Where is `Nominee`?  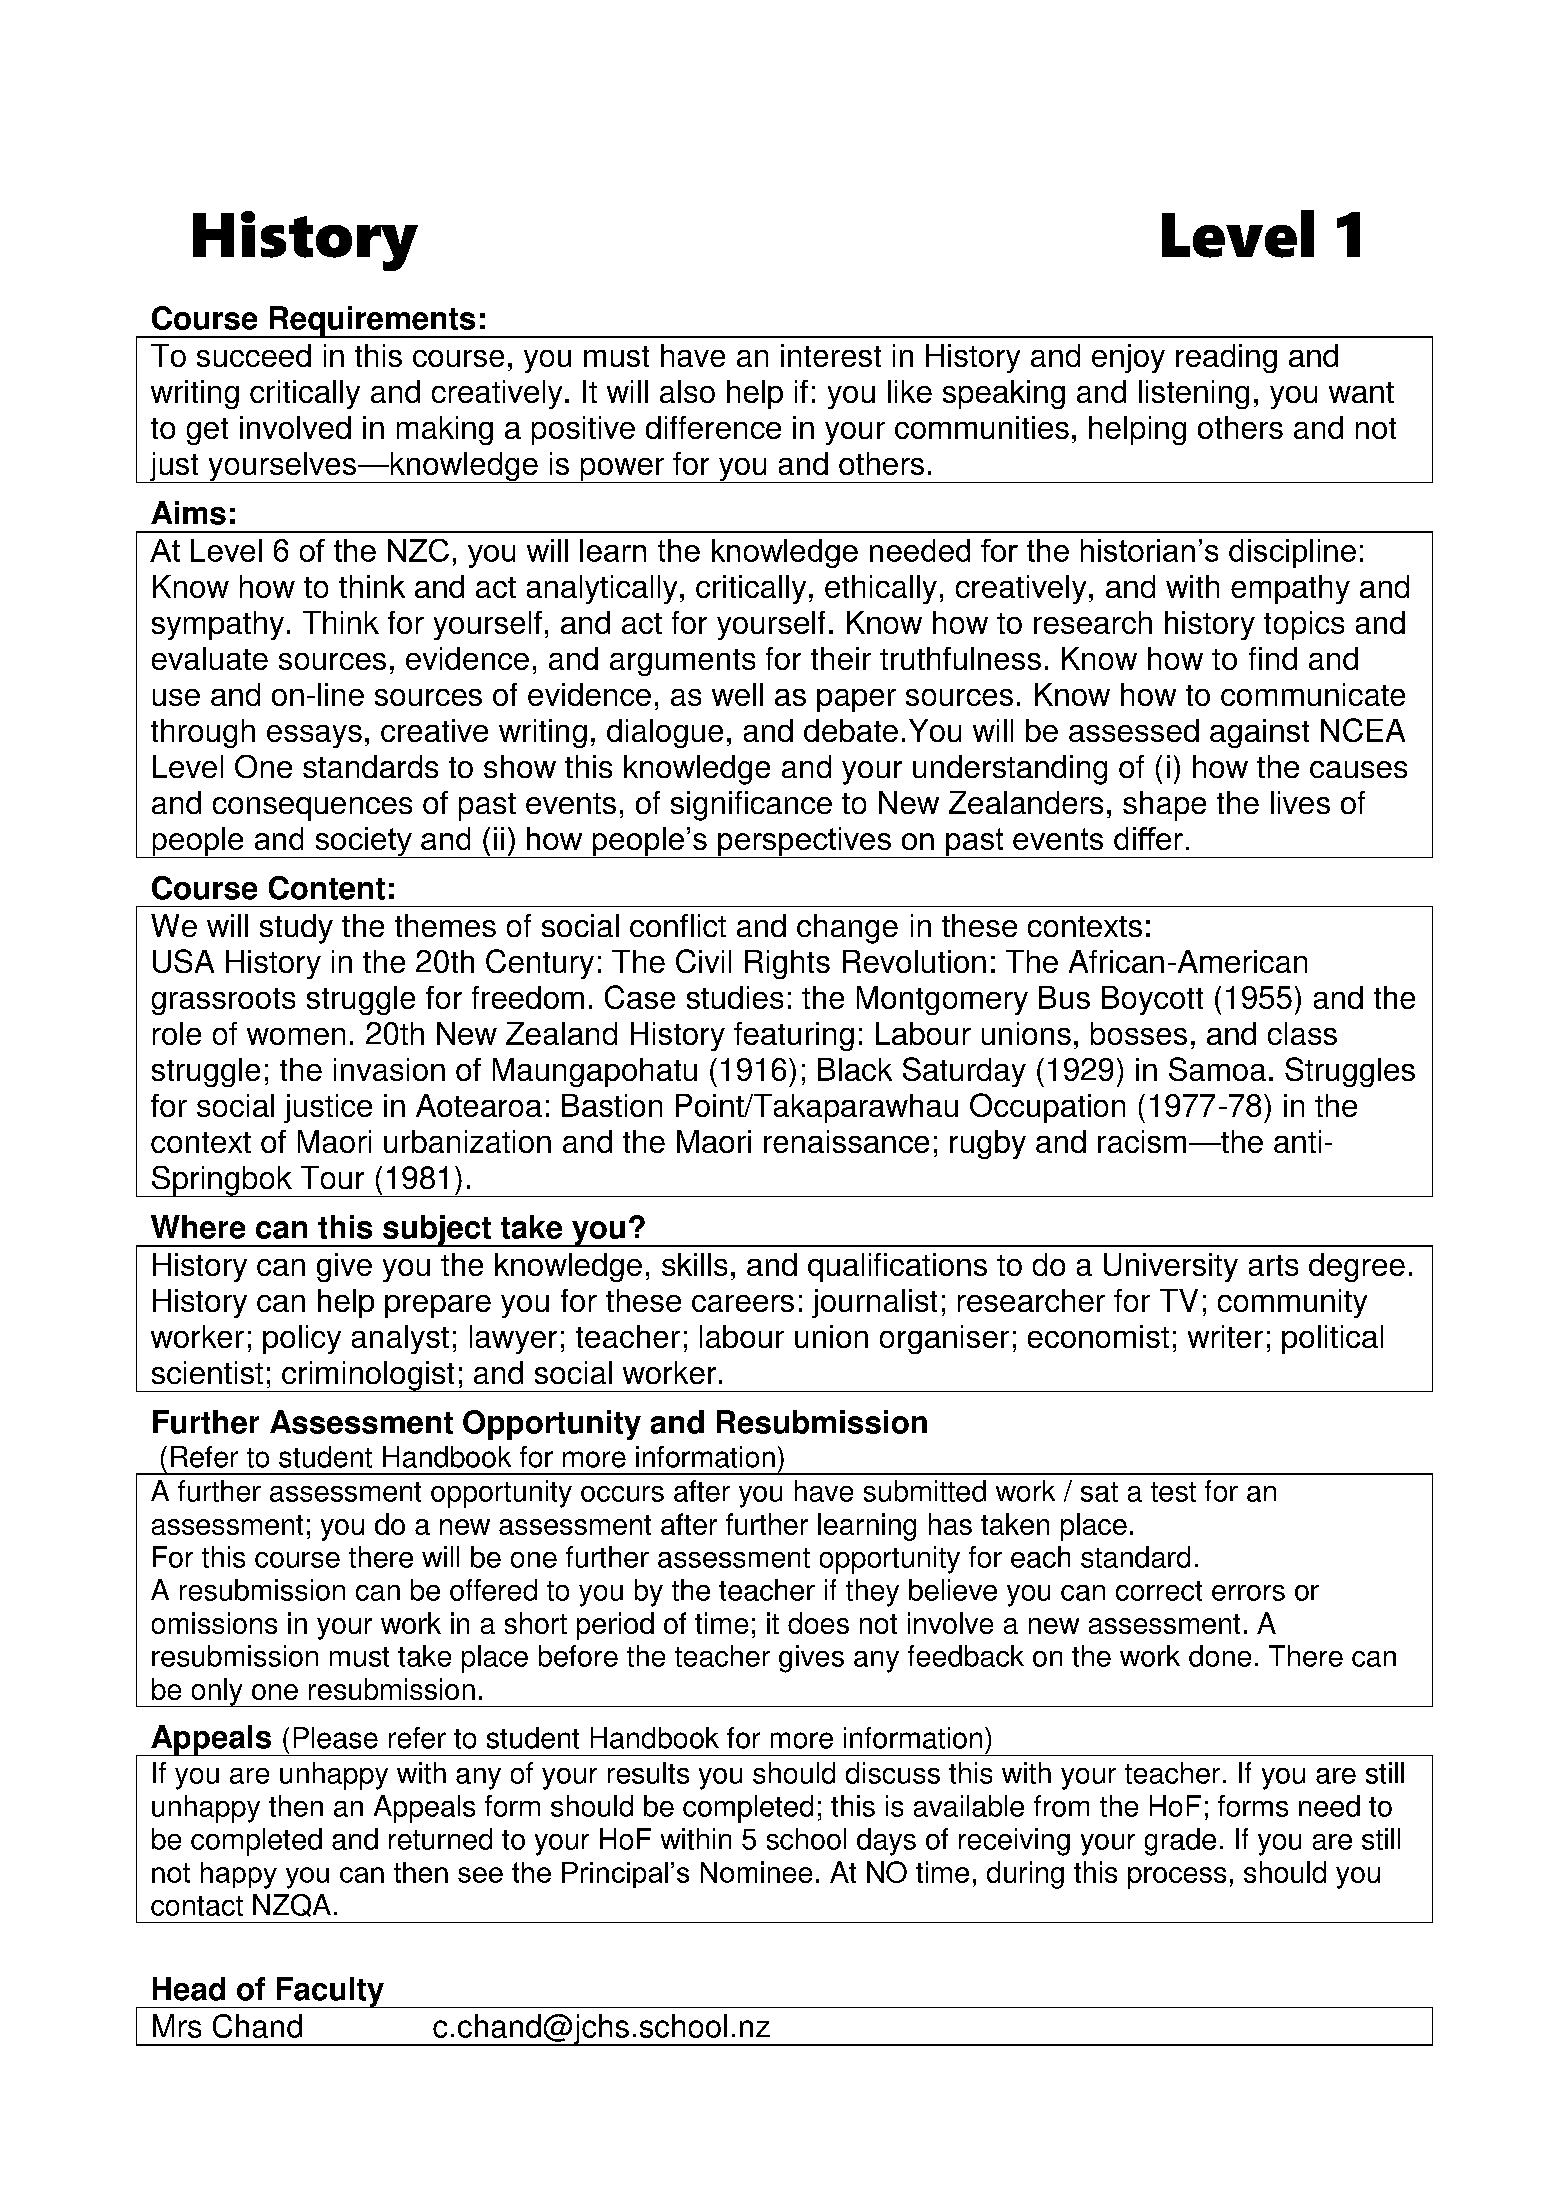
Nominee is located at coordinates (756, 1872).
